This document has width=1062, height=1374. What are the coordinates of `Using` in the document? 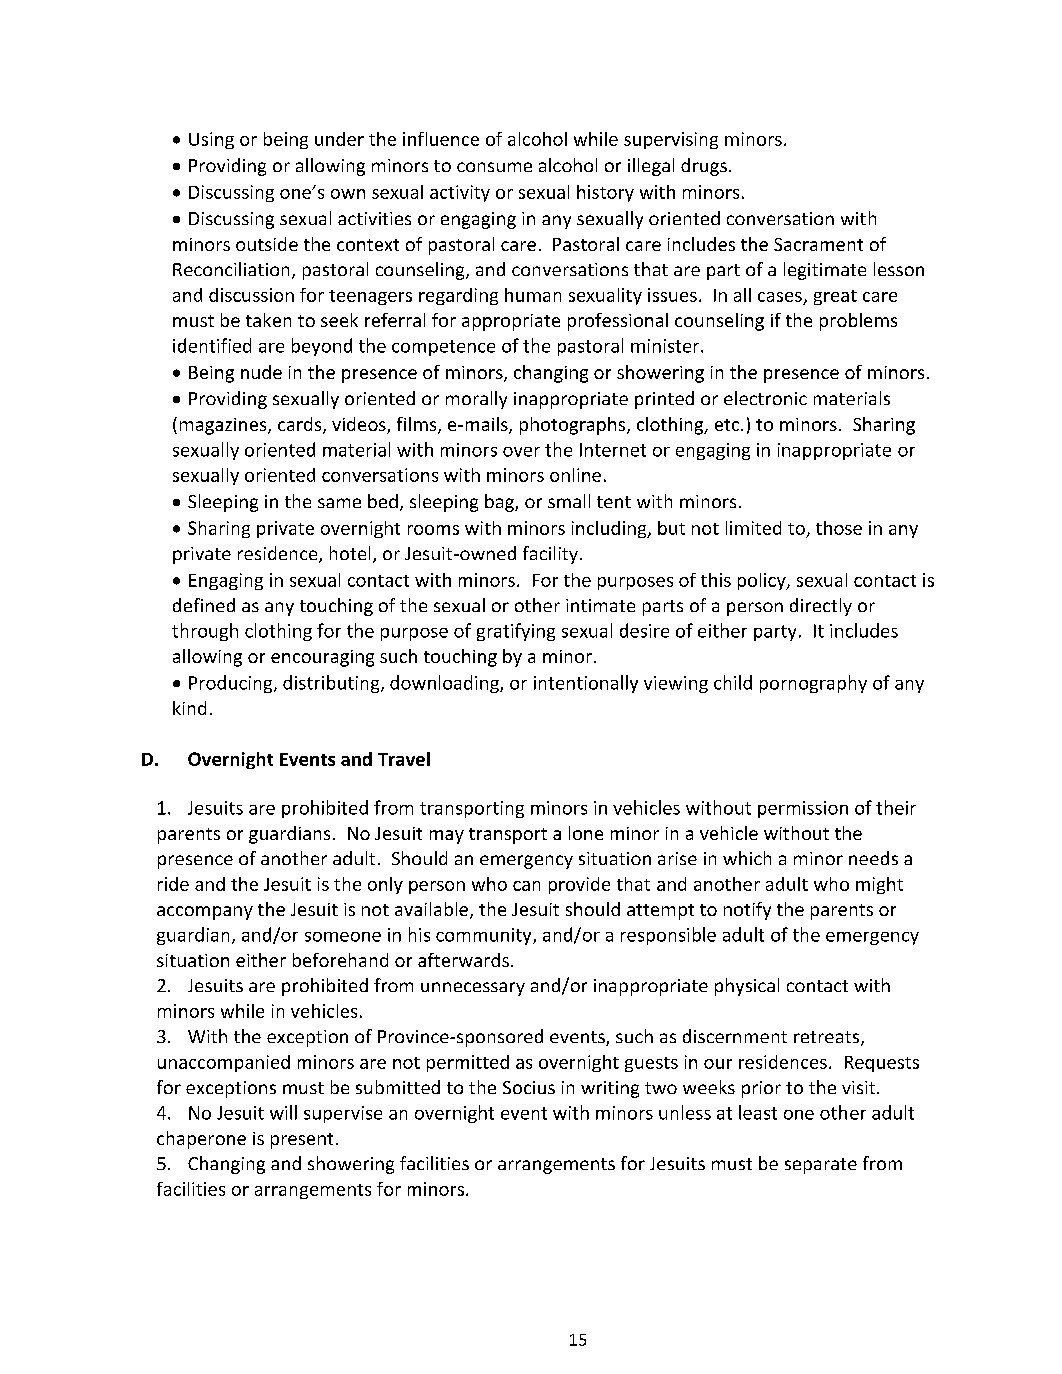 It's located at (211, 140).
